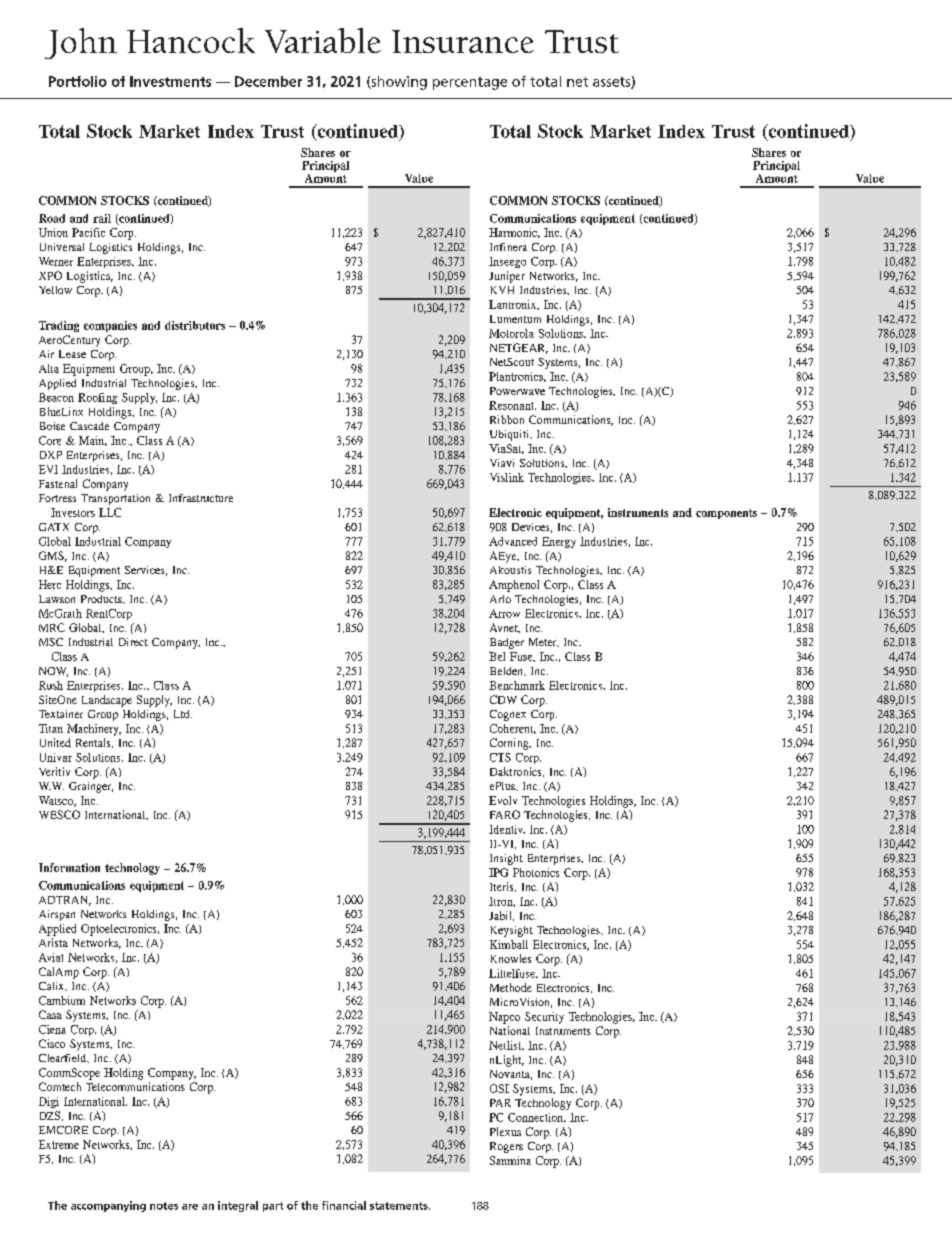 Image resolution: width=952 pixels, height=1241 pixels. What do you see at coordinates (536, 872) in the image?
I see `Photonics` at bounding box center [536, 872].
